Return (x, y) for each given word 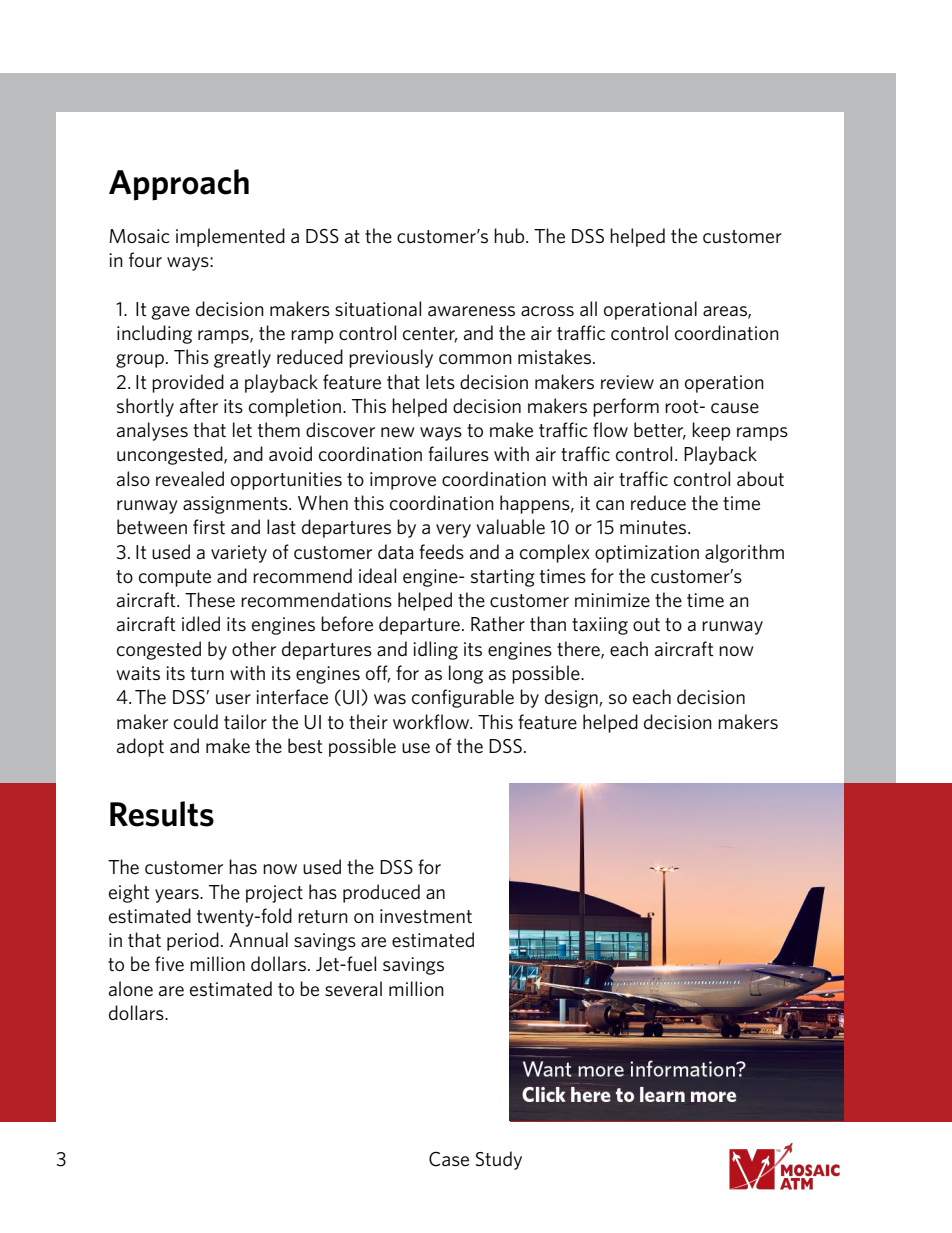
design (572, 698)
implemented (230, 237)
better (660, 431)
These (210, 599)
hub (510, 235)
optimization (647, 554)
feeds (441, 551)
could (196, 721)
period (193, 941)
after (199, 405)
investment (426, 916)
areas (726, 312)
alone (131, 988)
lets (440, 381)
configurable (463, 698)
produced (381, 893)
